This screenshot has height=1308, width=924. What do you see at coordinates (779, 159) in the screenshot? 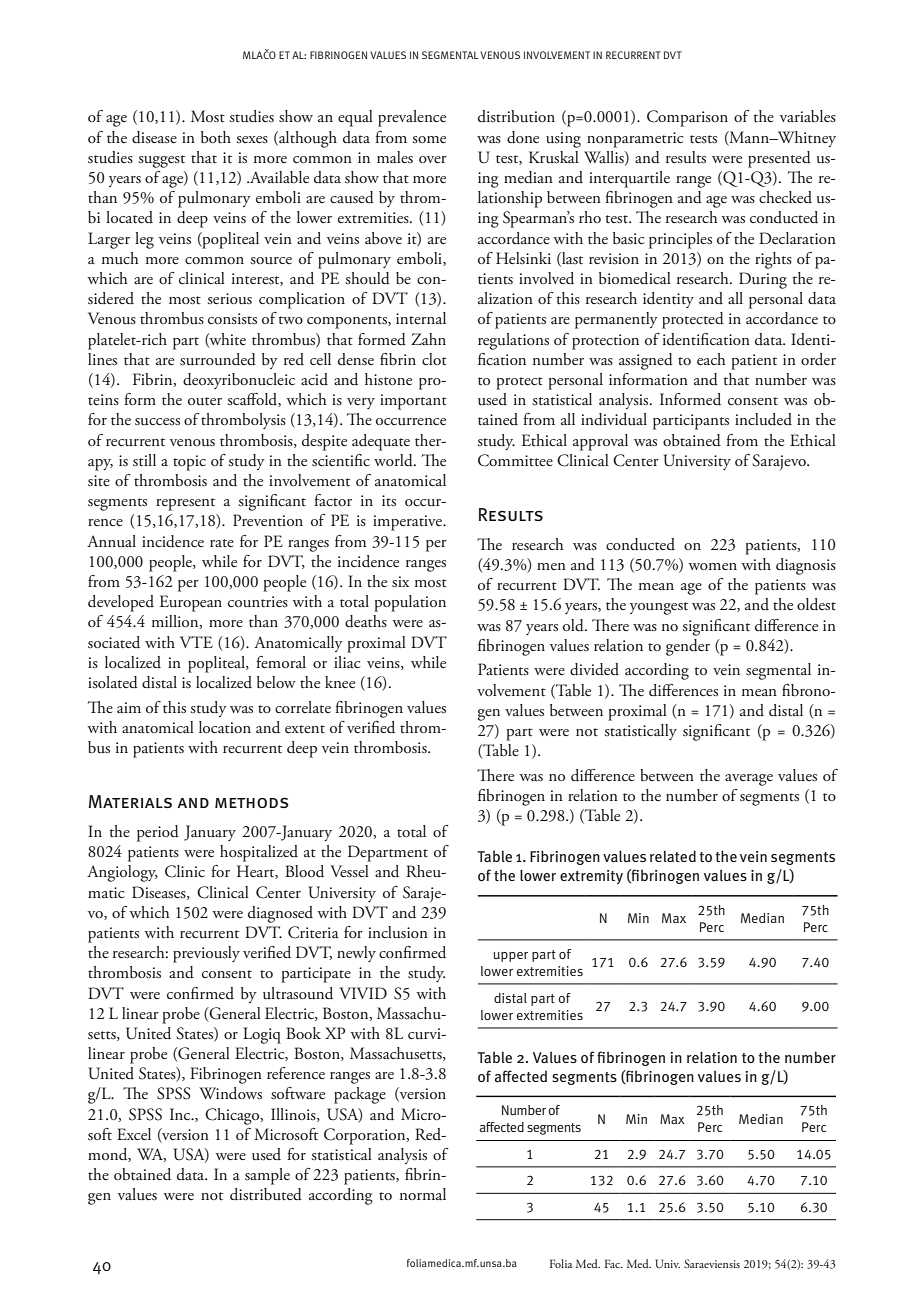
I see `presented` at bounding box center [779, 159].
